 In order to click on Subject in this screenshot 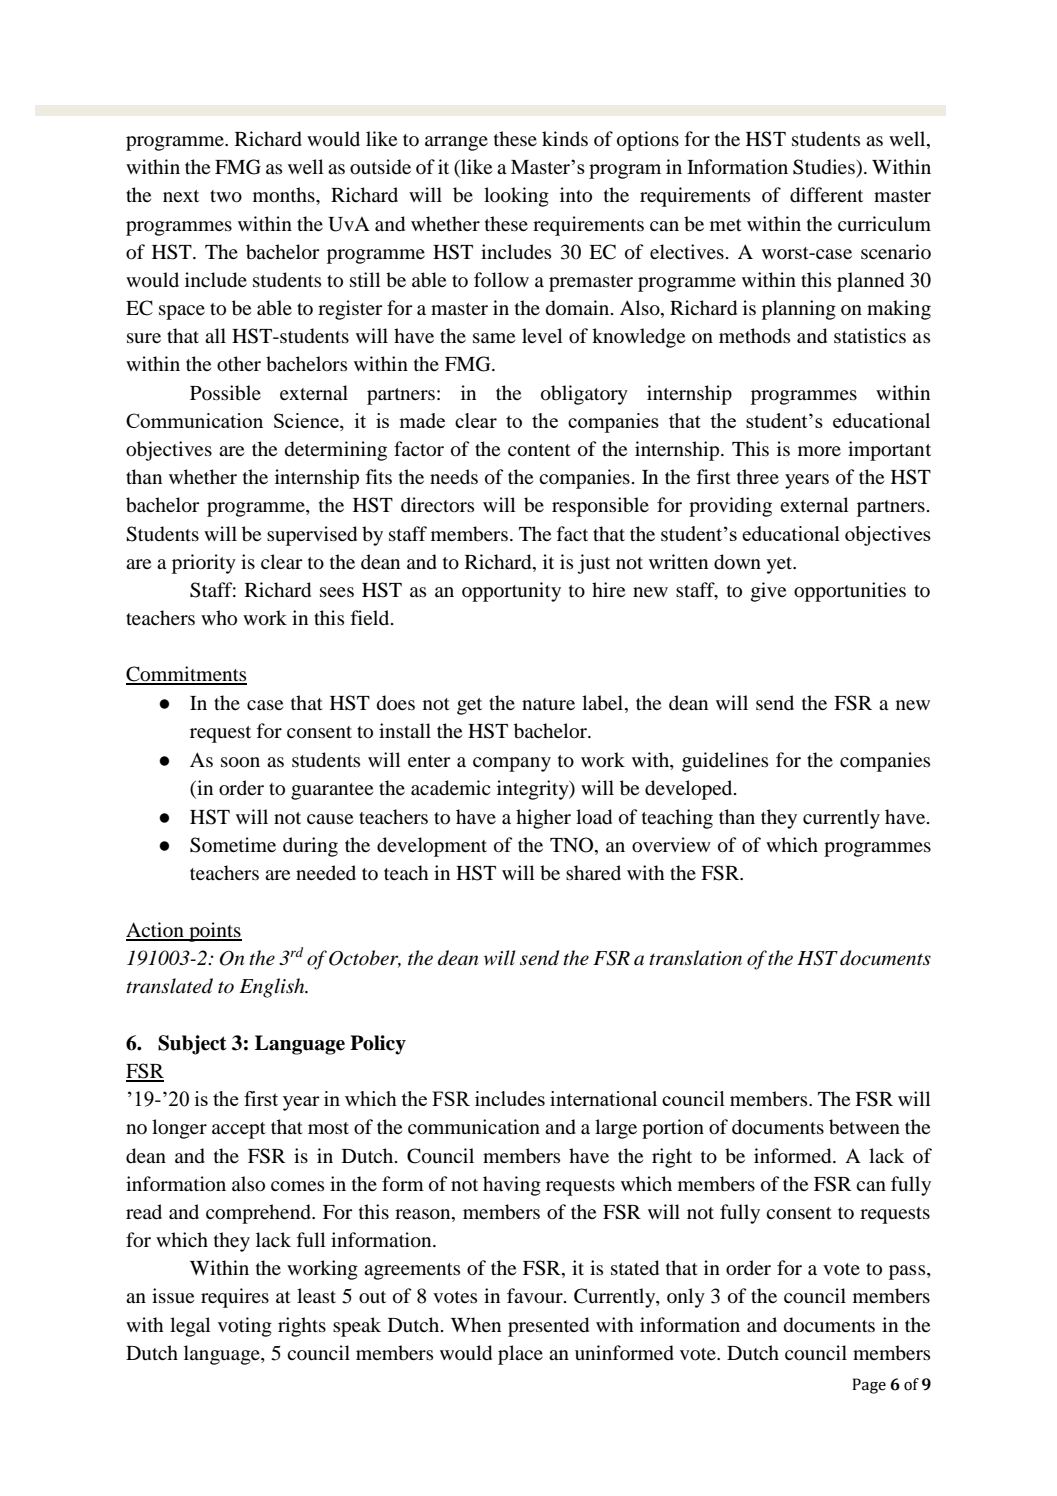, I will do `click(192, 1045)`.
